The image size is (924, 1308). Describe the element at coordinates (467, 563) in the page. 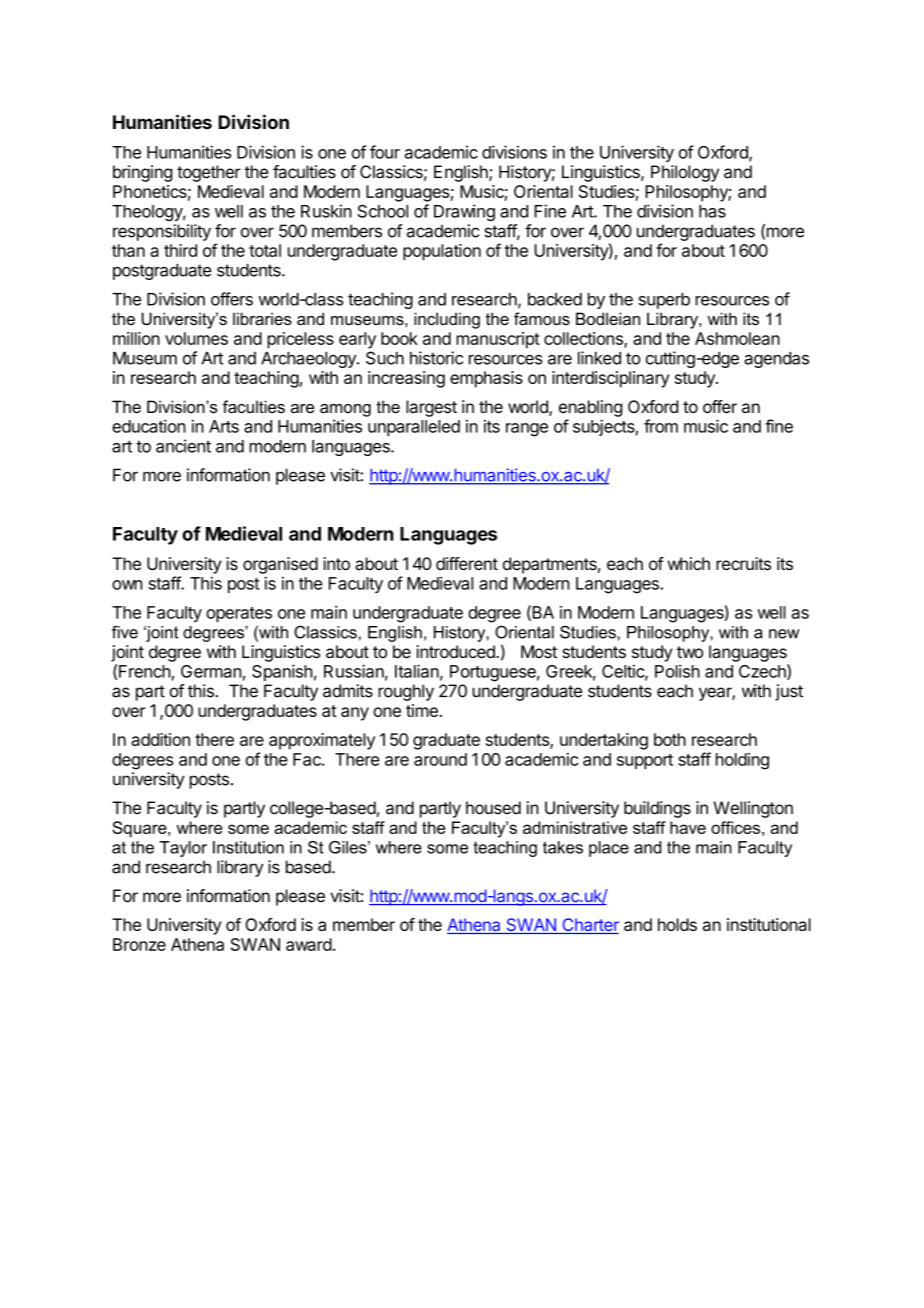

I see `different` at that location.
